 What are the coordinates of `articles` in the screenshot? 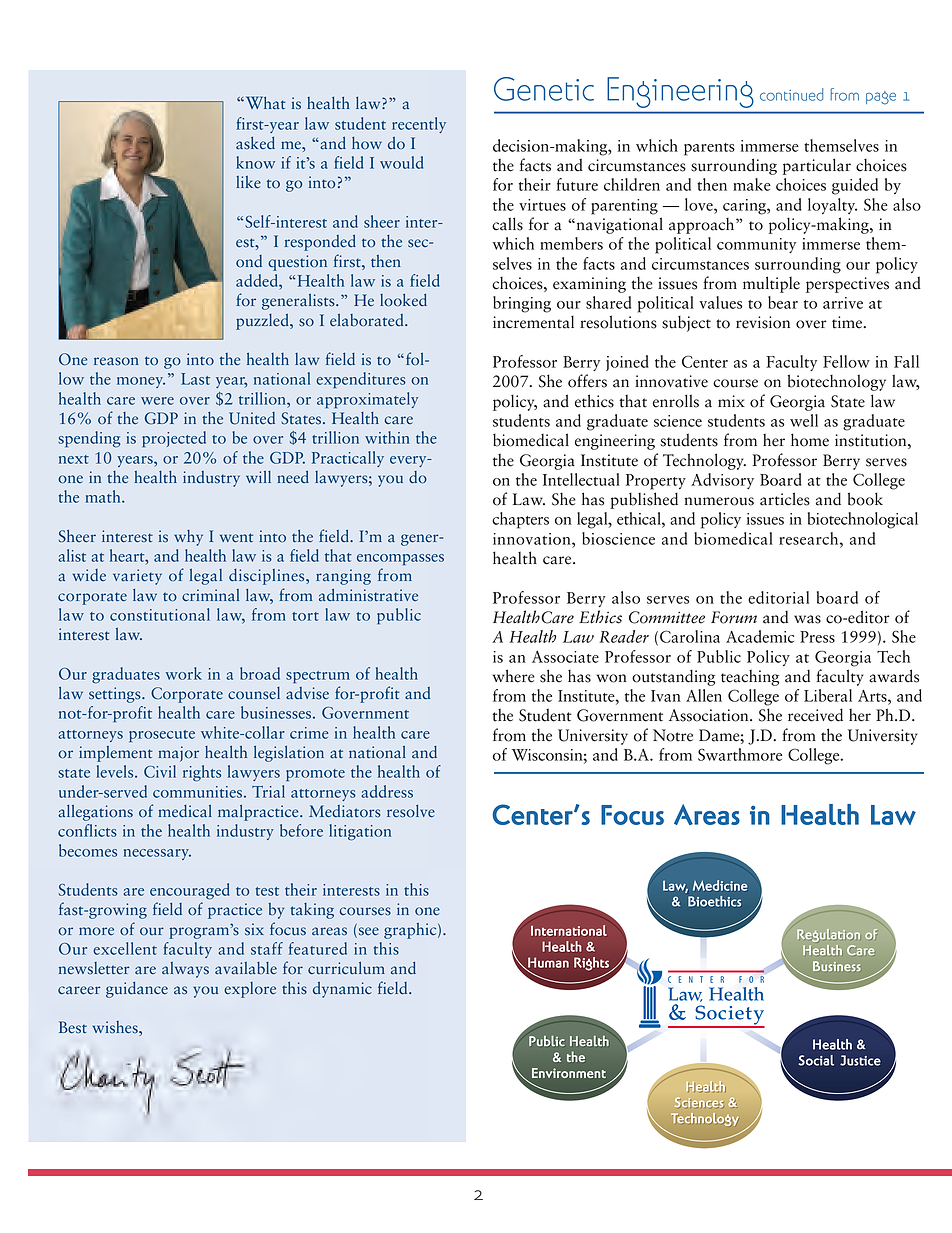 It's located at (785, 499).
